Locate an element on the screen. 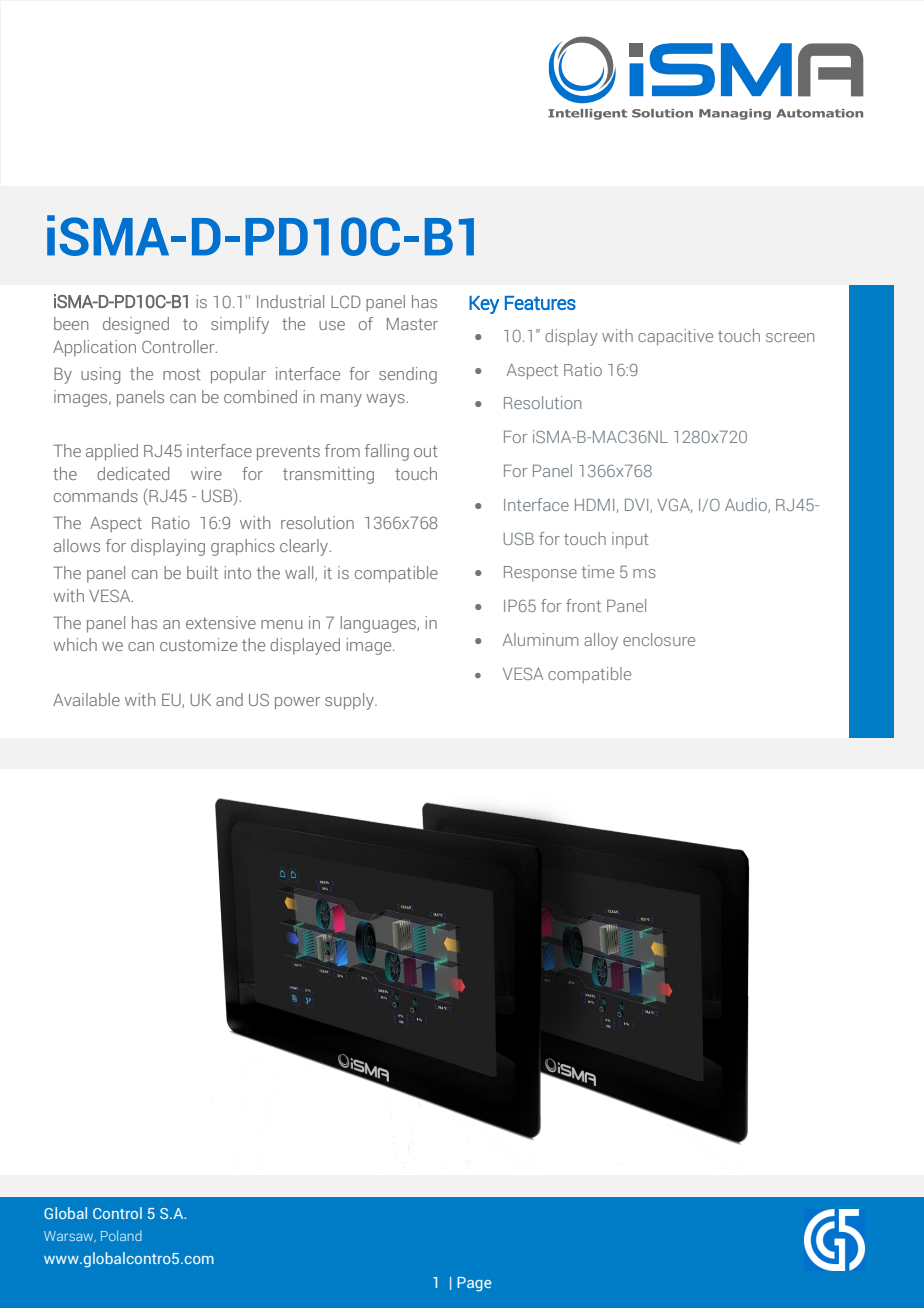  supply is located at coordinates (350, 701).
